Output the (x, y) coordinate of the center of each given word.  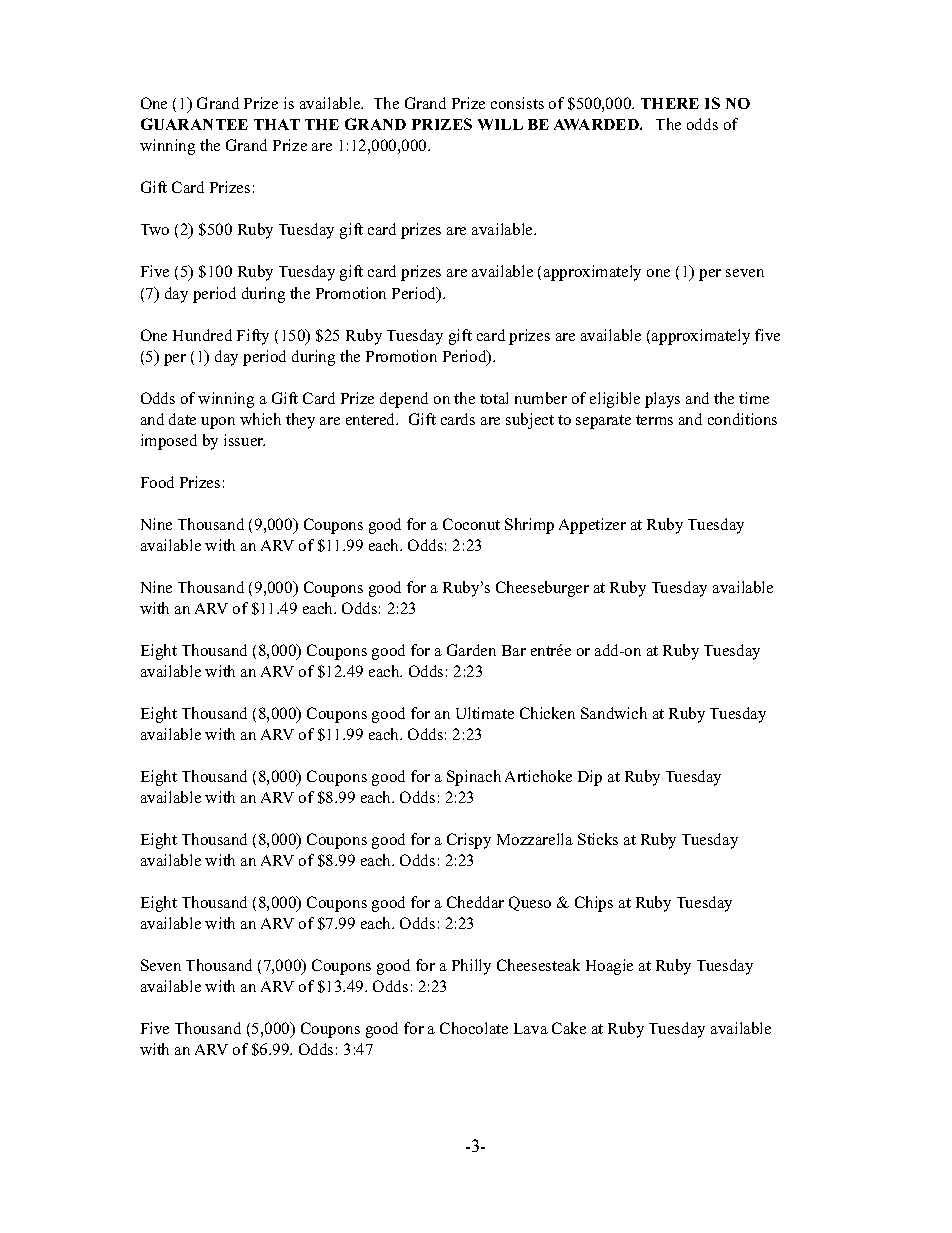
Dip (590, 778)
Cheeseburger (542, 589)
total (494, 398)
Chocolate (474, 1028)
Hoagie (609, 967)
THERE (670, 103)
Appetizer (592, 526)
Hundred (202, 335)
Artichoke (538, 776)
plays (662, 400)
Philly (471, 967)
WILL (500, 124)
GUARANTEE (194, 124)
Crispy (469, 841)
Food (157, 482)
